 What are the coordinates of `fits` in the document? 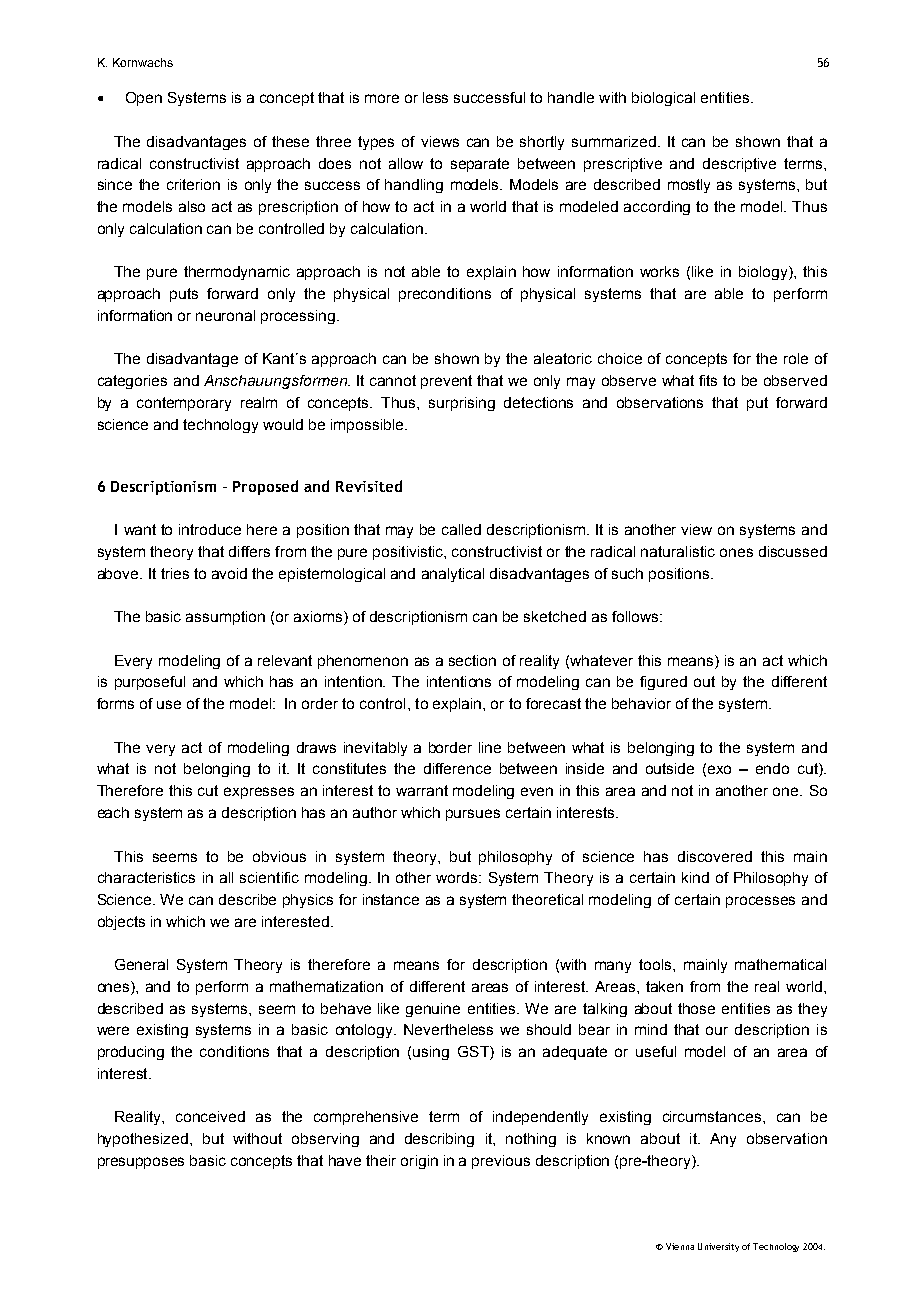 It's located at (708, 380).
